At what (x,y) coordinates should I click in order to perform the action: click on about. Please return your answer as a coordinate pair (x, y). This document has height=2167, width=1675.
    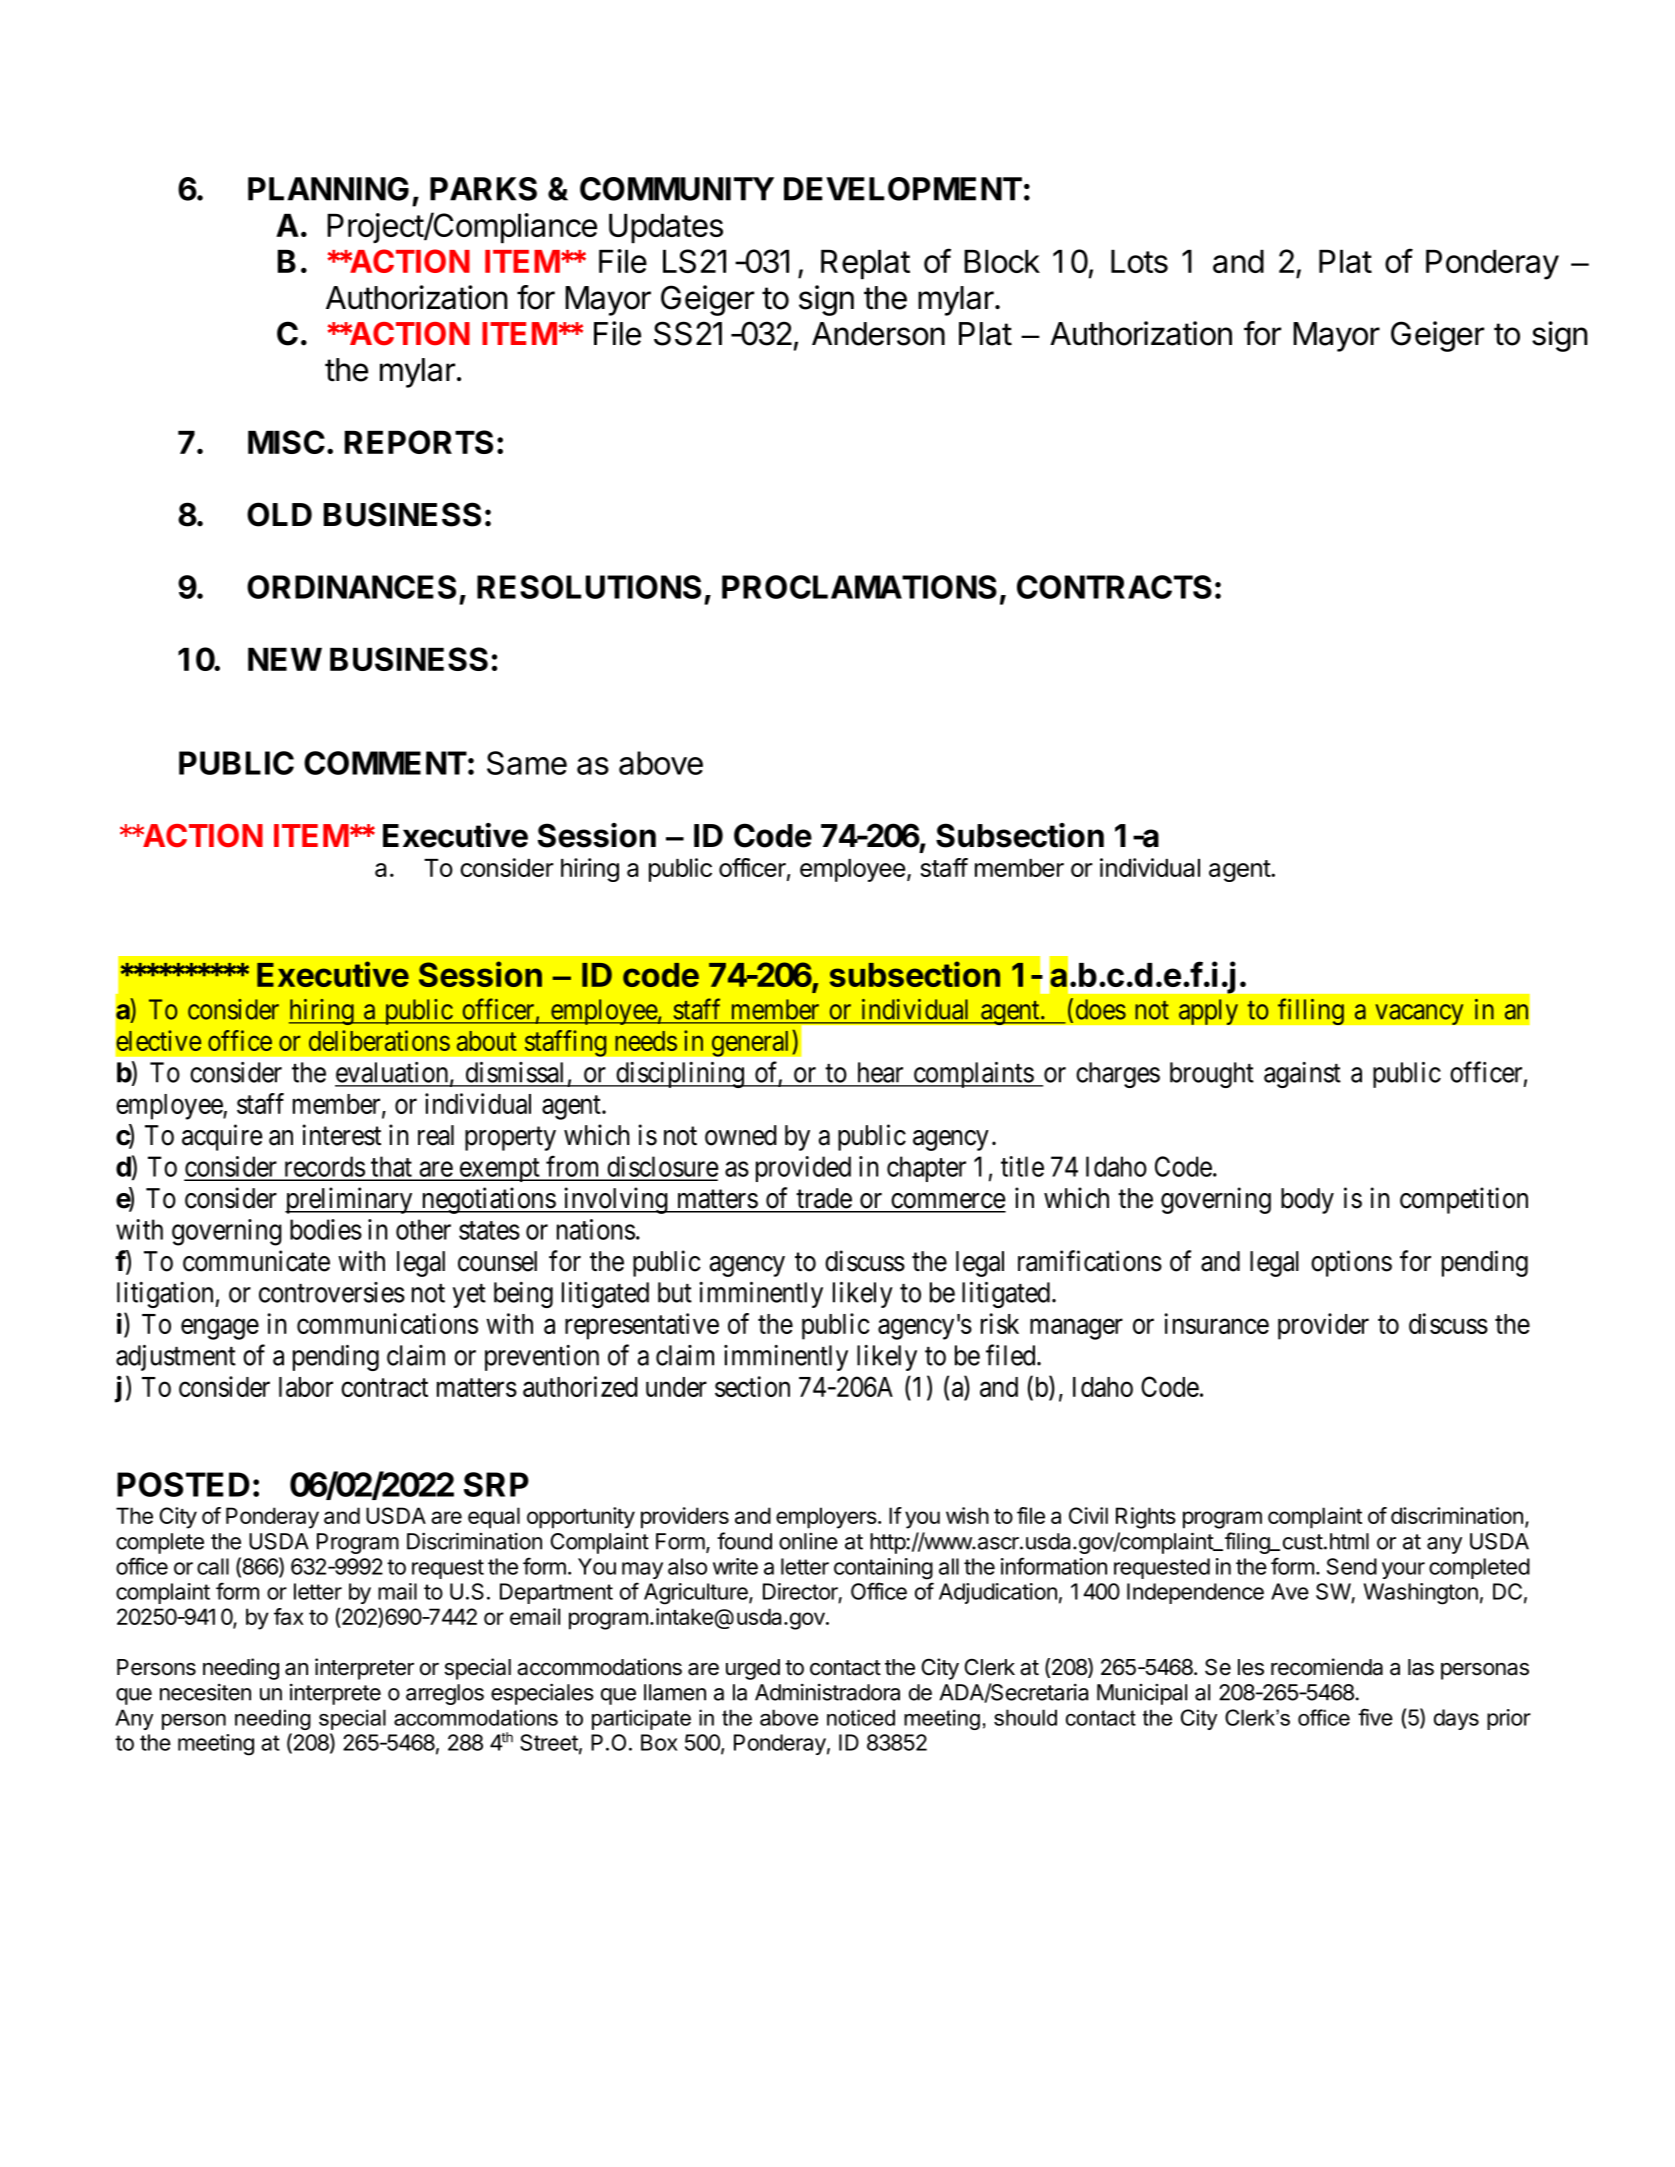
    Looking at the image, I should click on (486, 1041).
